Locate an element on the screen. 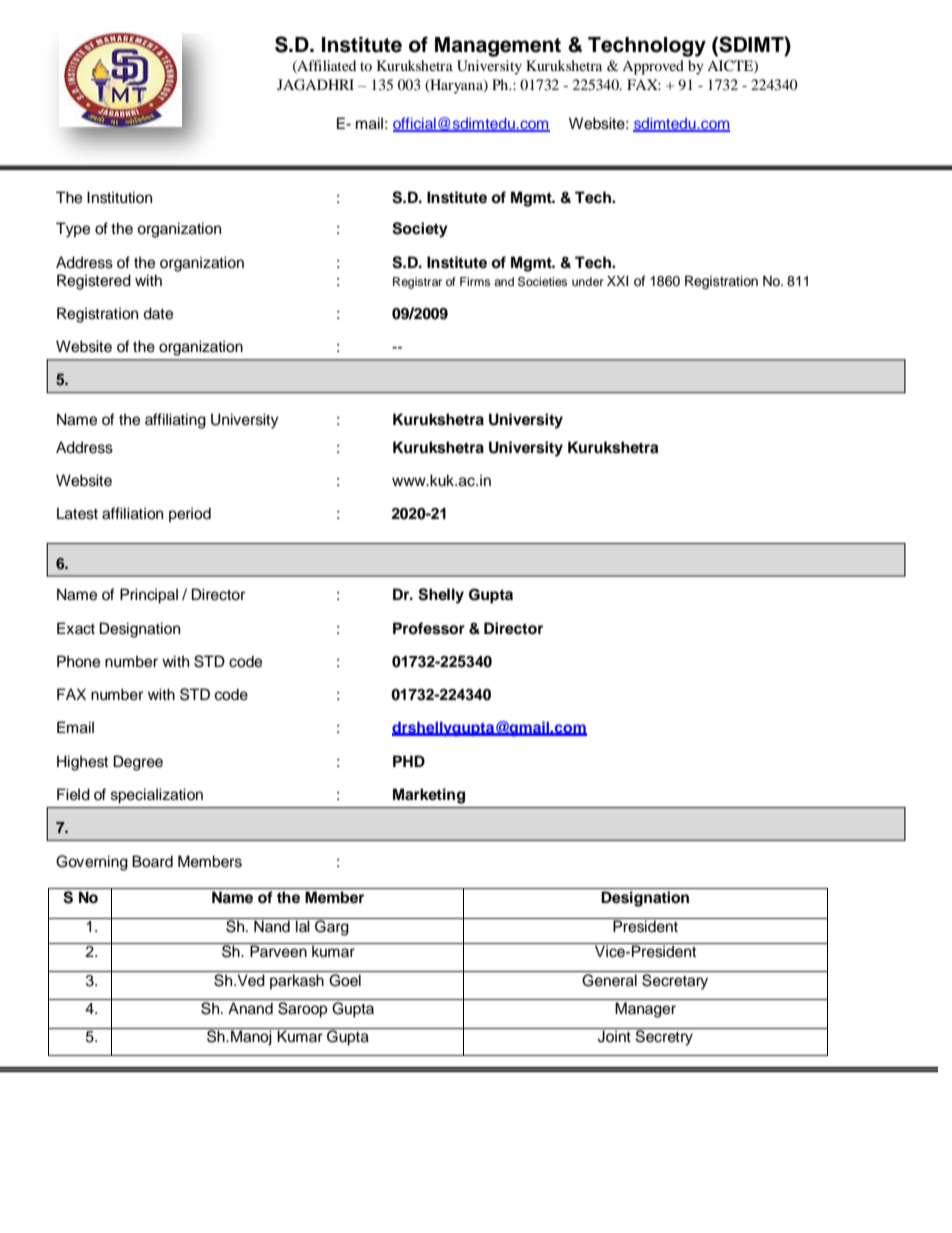 The height and width of the screenshot is (1233, 952). affiliation is located at coordinates (132, 513).
